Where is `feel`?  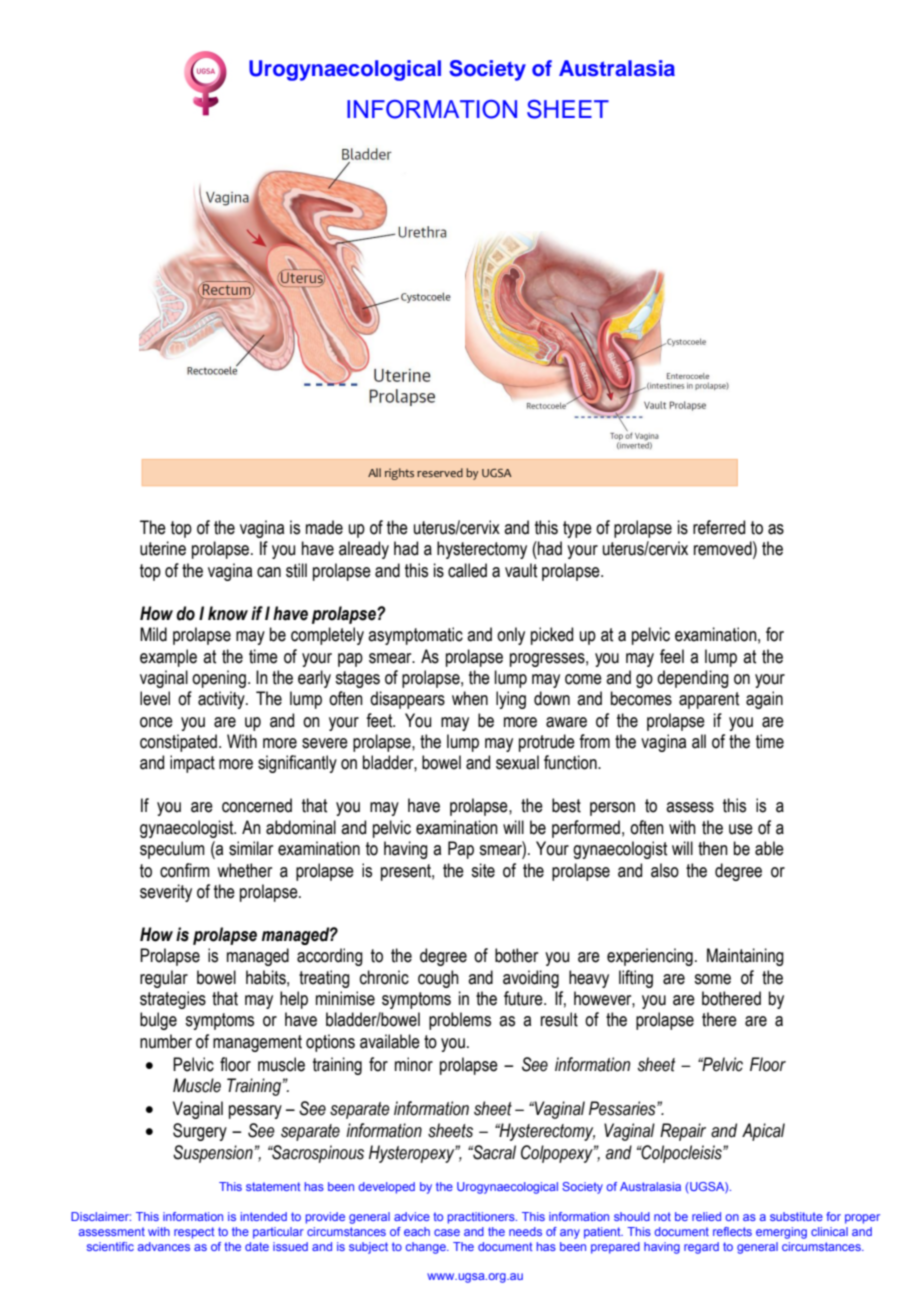
feel is located at coordinates (672, 656).
